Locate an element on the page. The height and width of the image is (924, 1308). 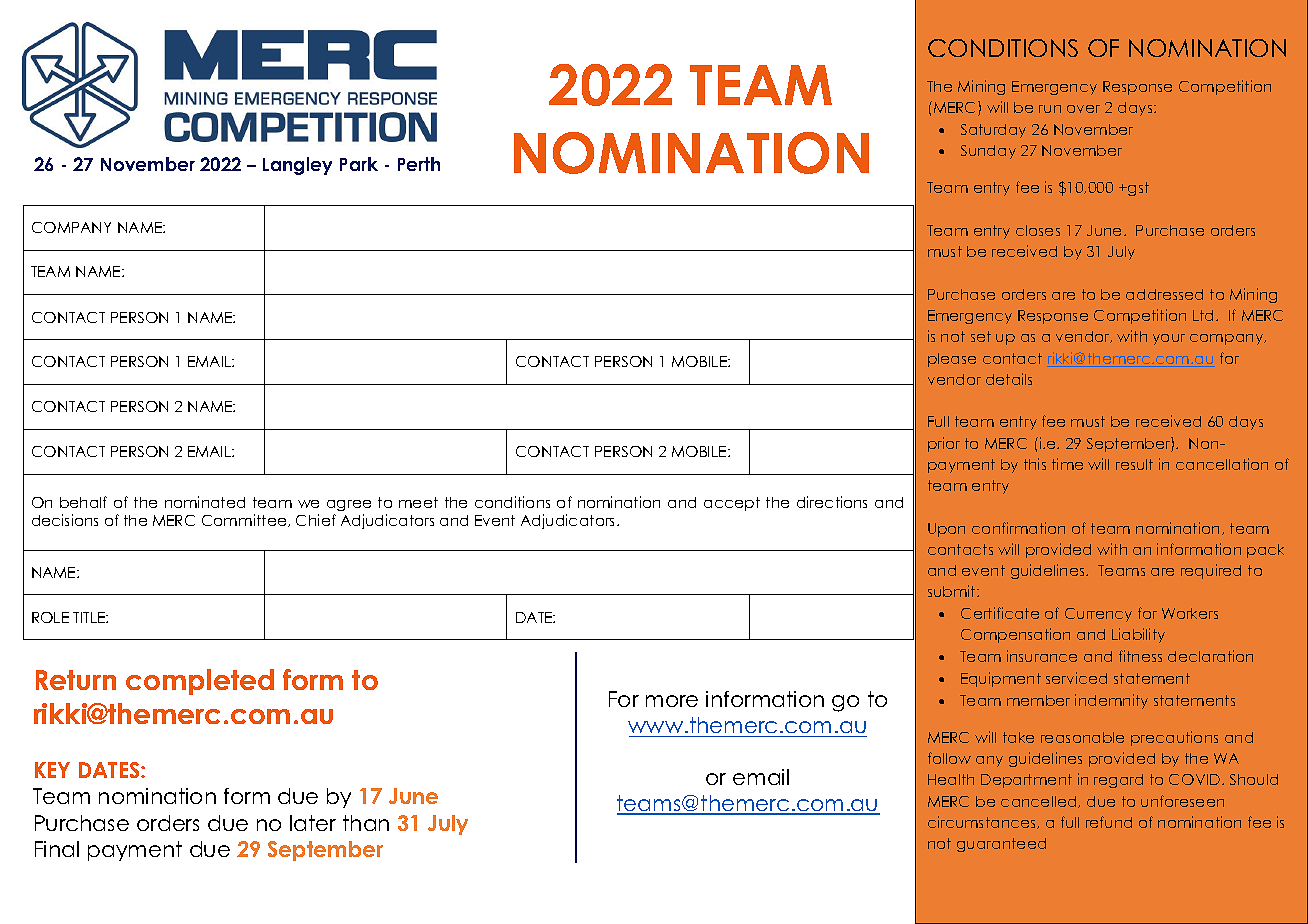
Park is located at coordinates (359, 164).
